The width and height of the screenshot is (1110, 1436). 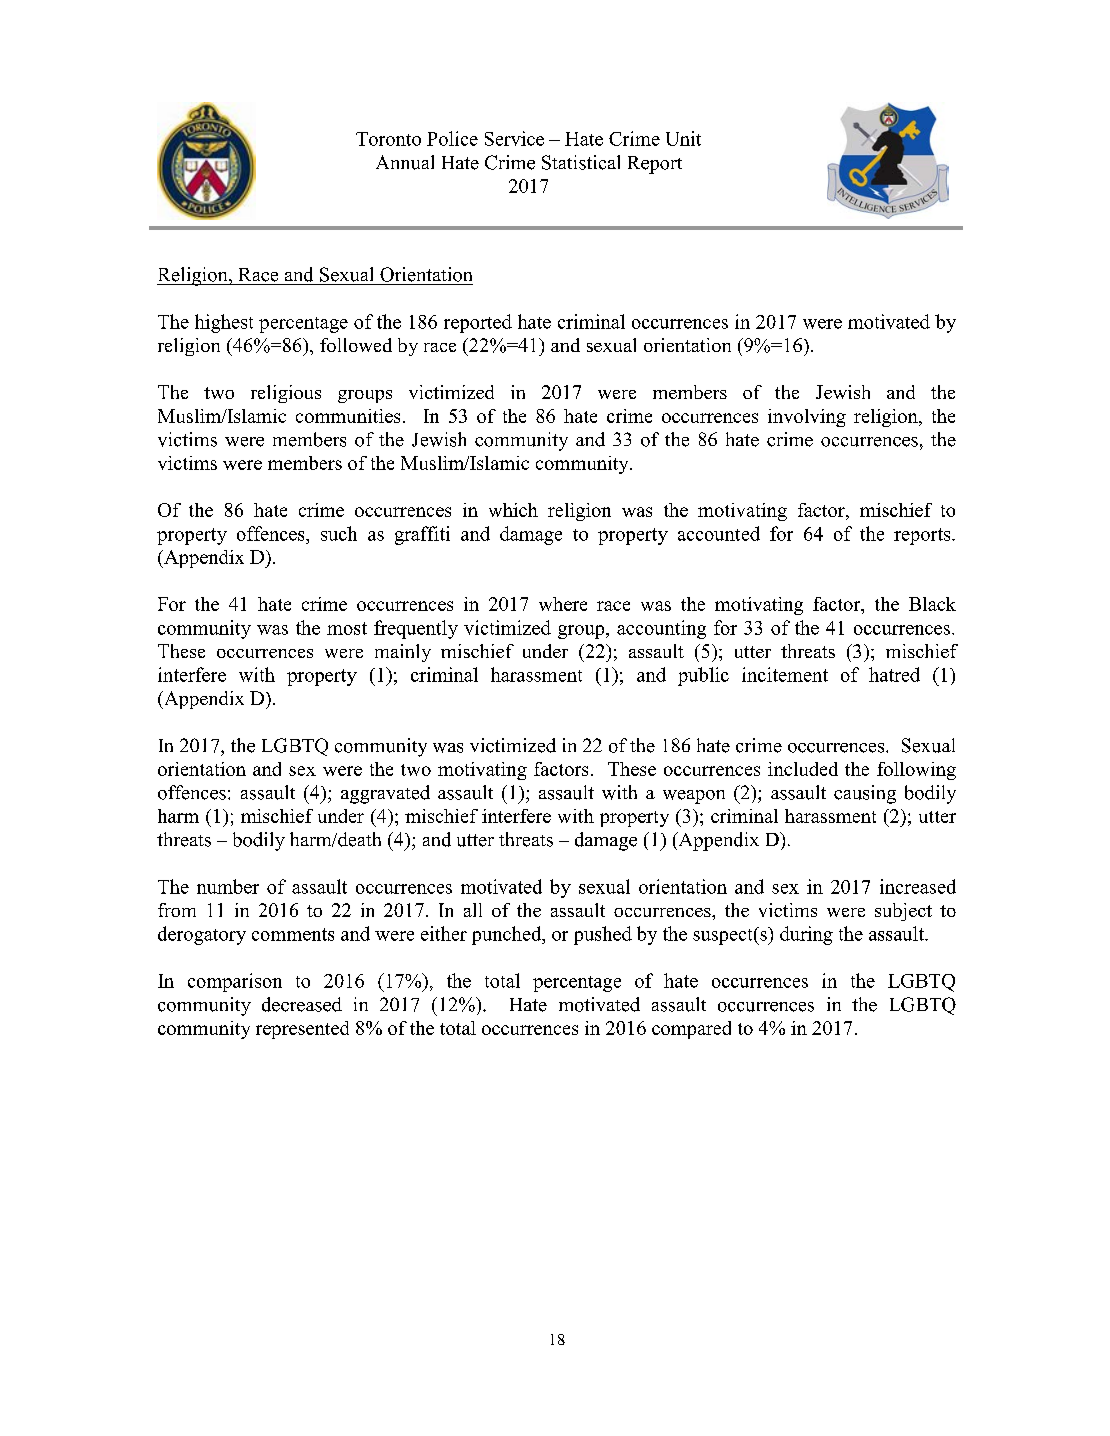 I want to click on public, so click(x=703, y=676).
